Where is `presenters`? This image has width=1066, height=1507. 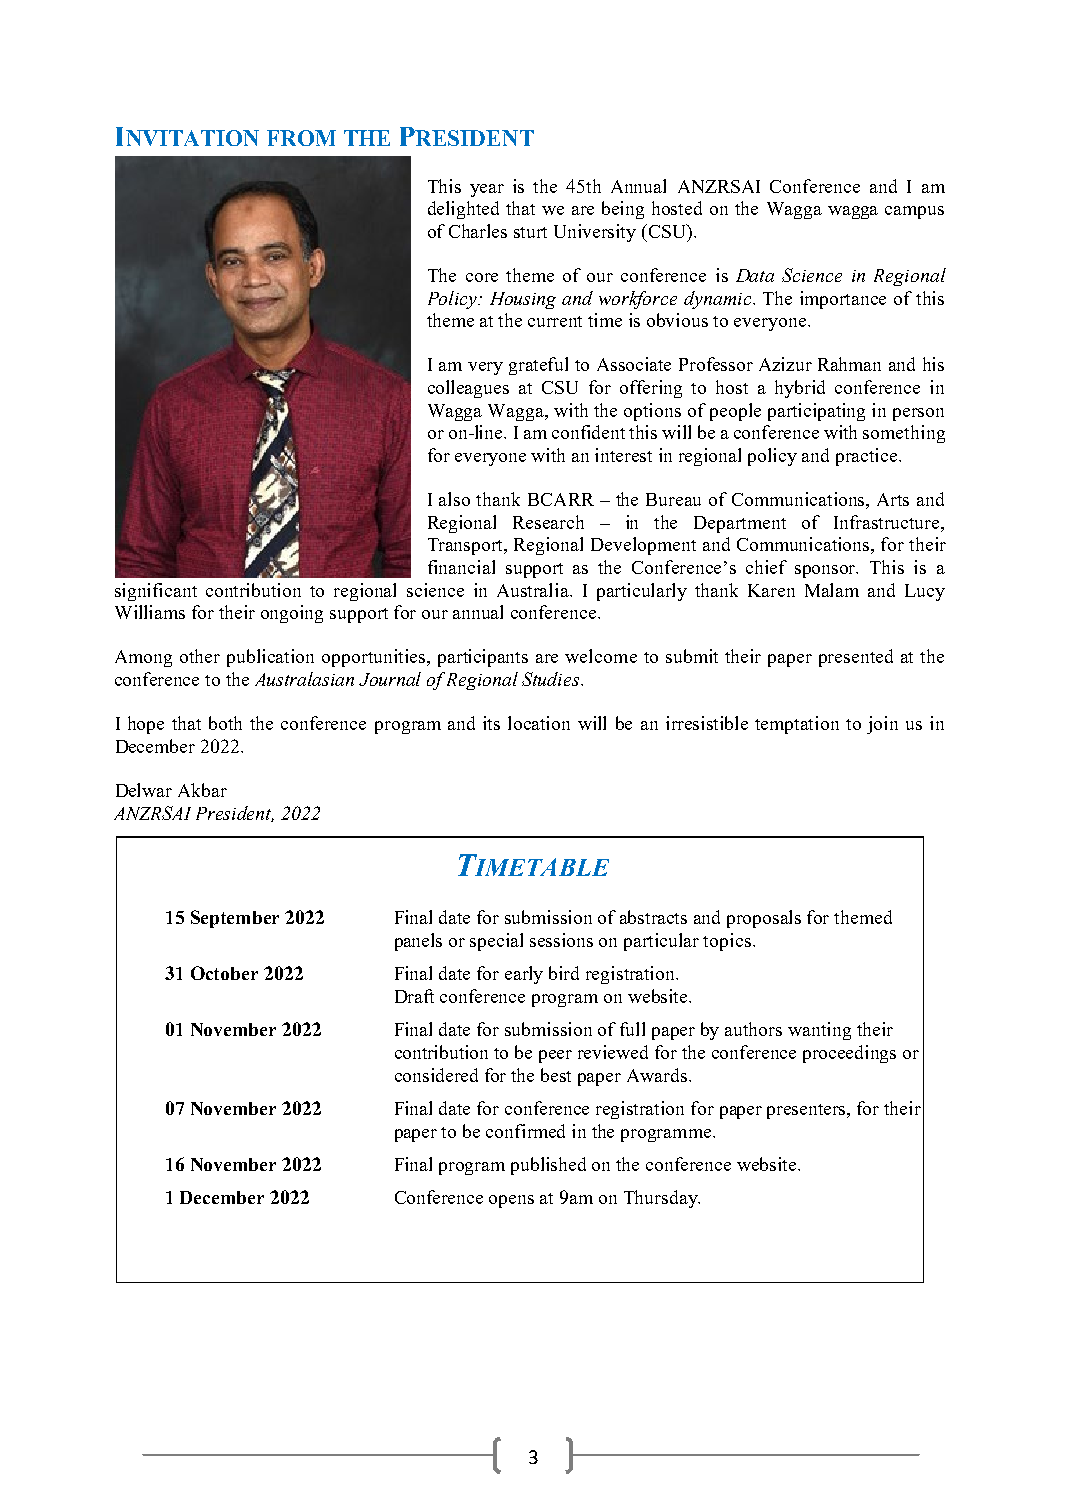 presenters is located at coordinates (808, 1111).
